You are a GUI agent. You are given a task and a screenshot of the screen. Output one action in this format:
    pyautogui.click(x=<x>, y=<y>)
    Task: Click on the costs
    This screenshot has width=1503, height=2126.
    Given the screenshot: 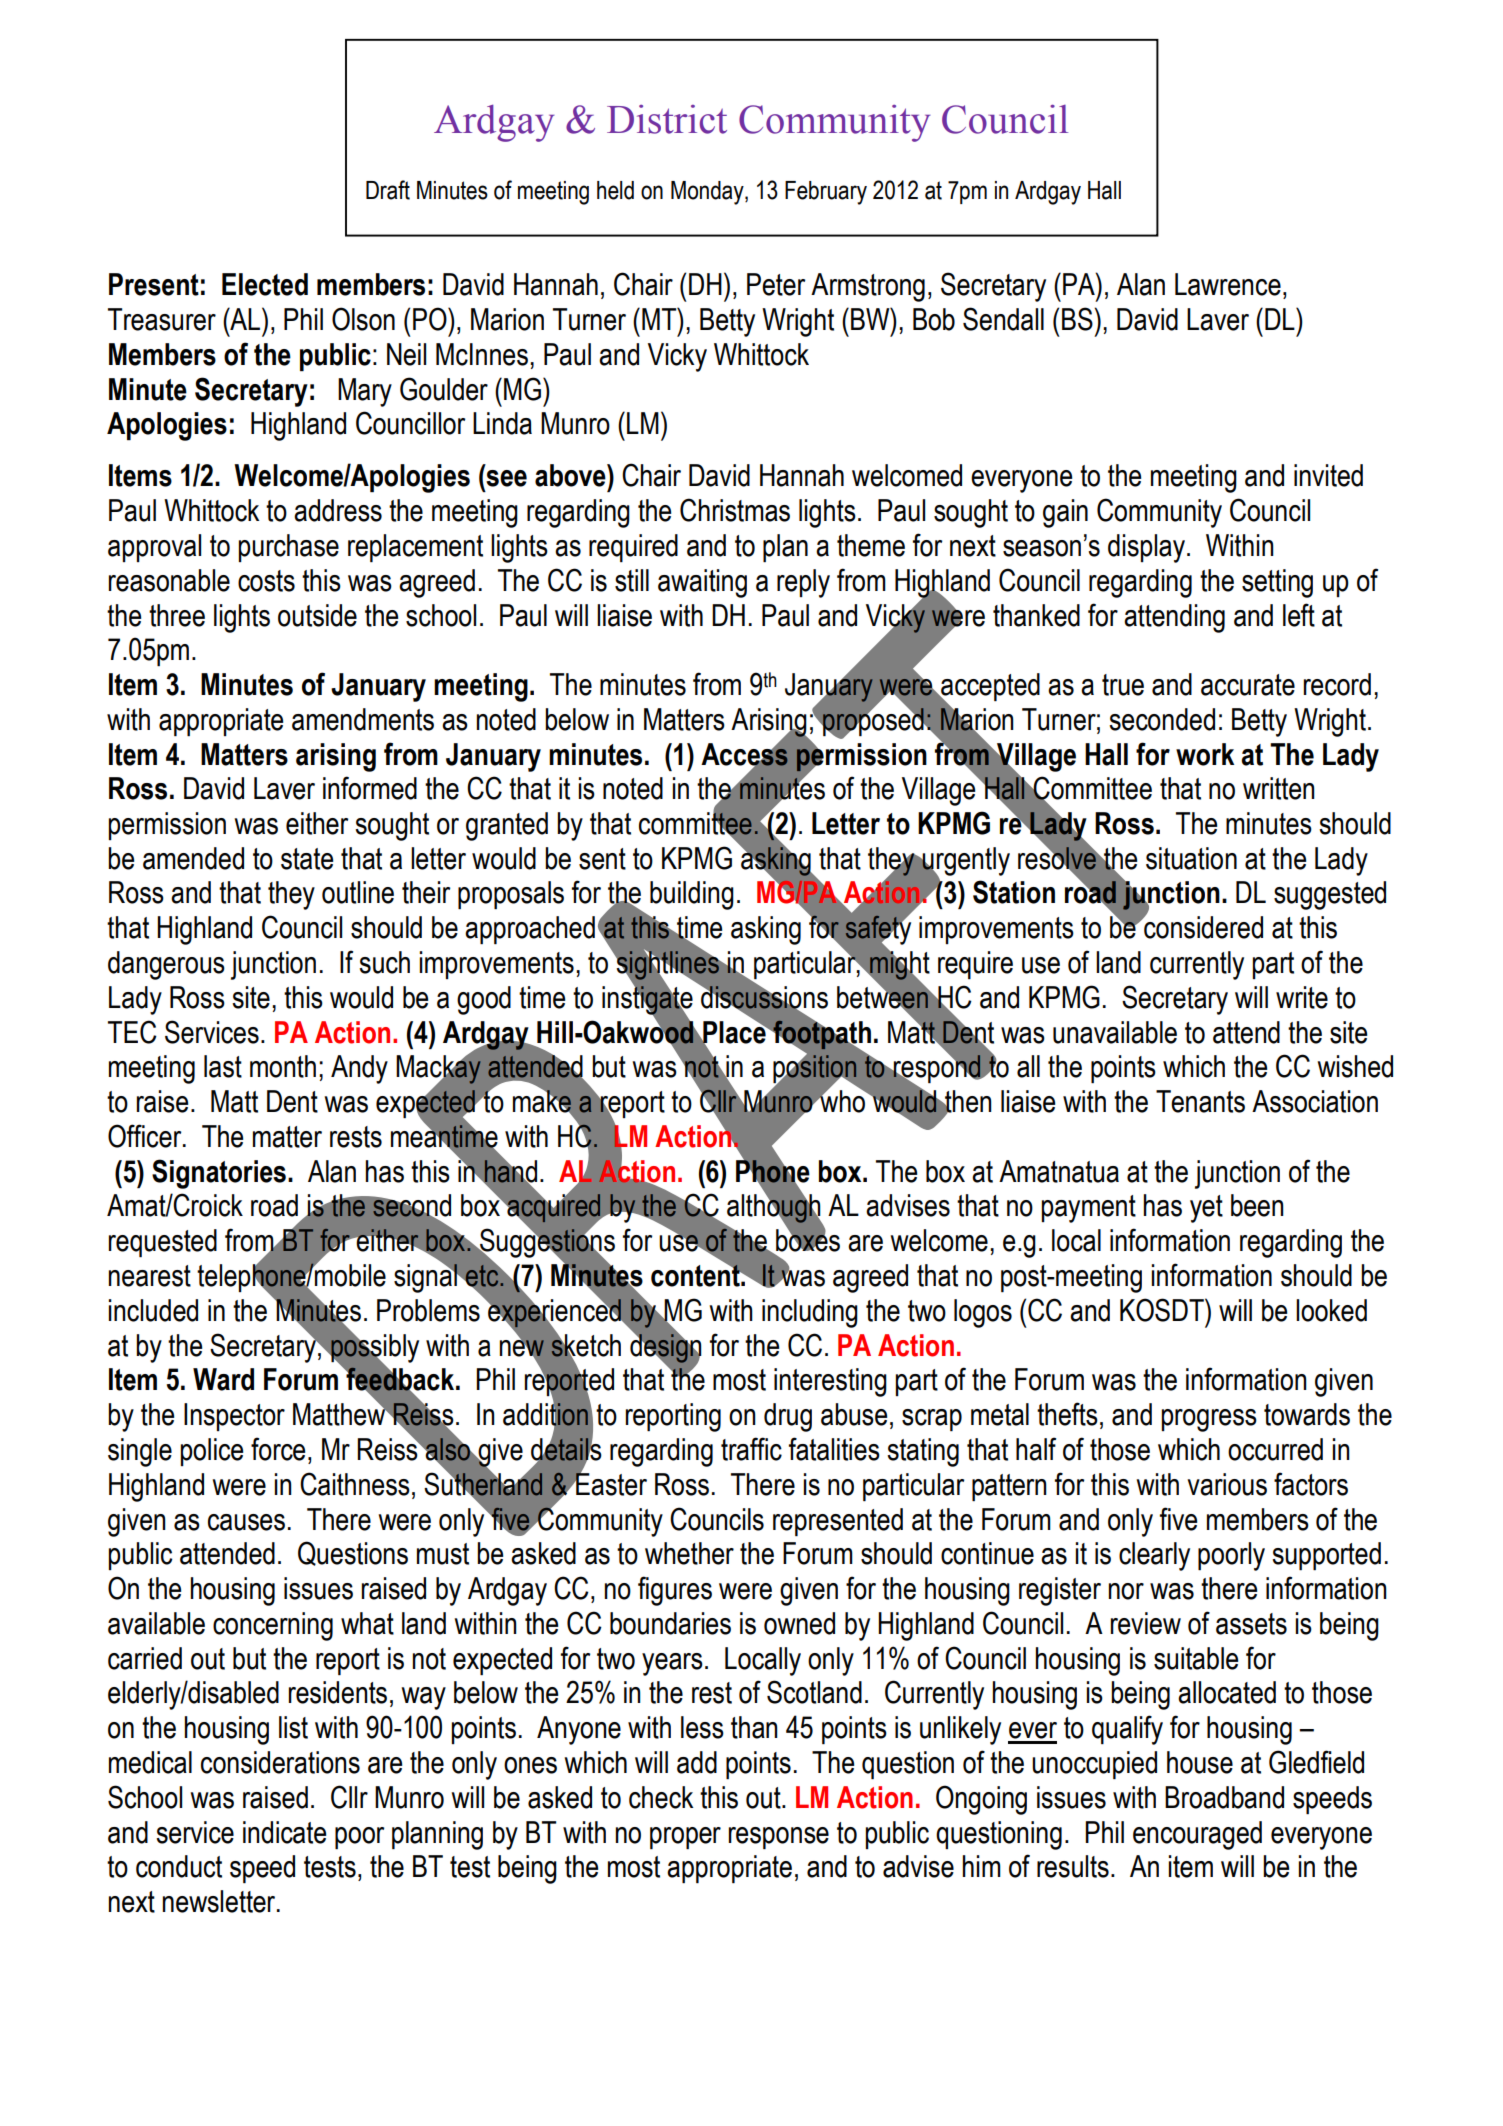 What is the action you would take?
    pyautogui.click(x=266, y=581)
